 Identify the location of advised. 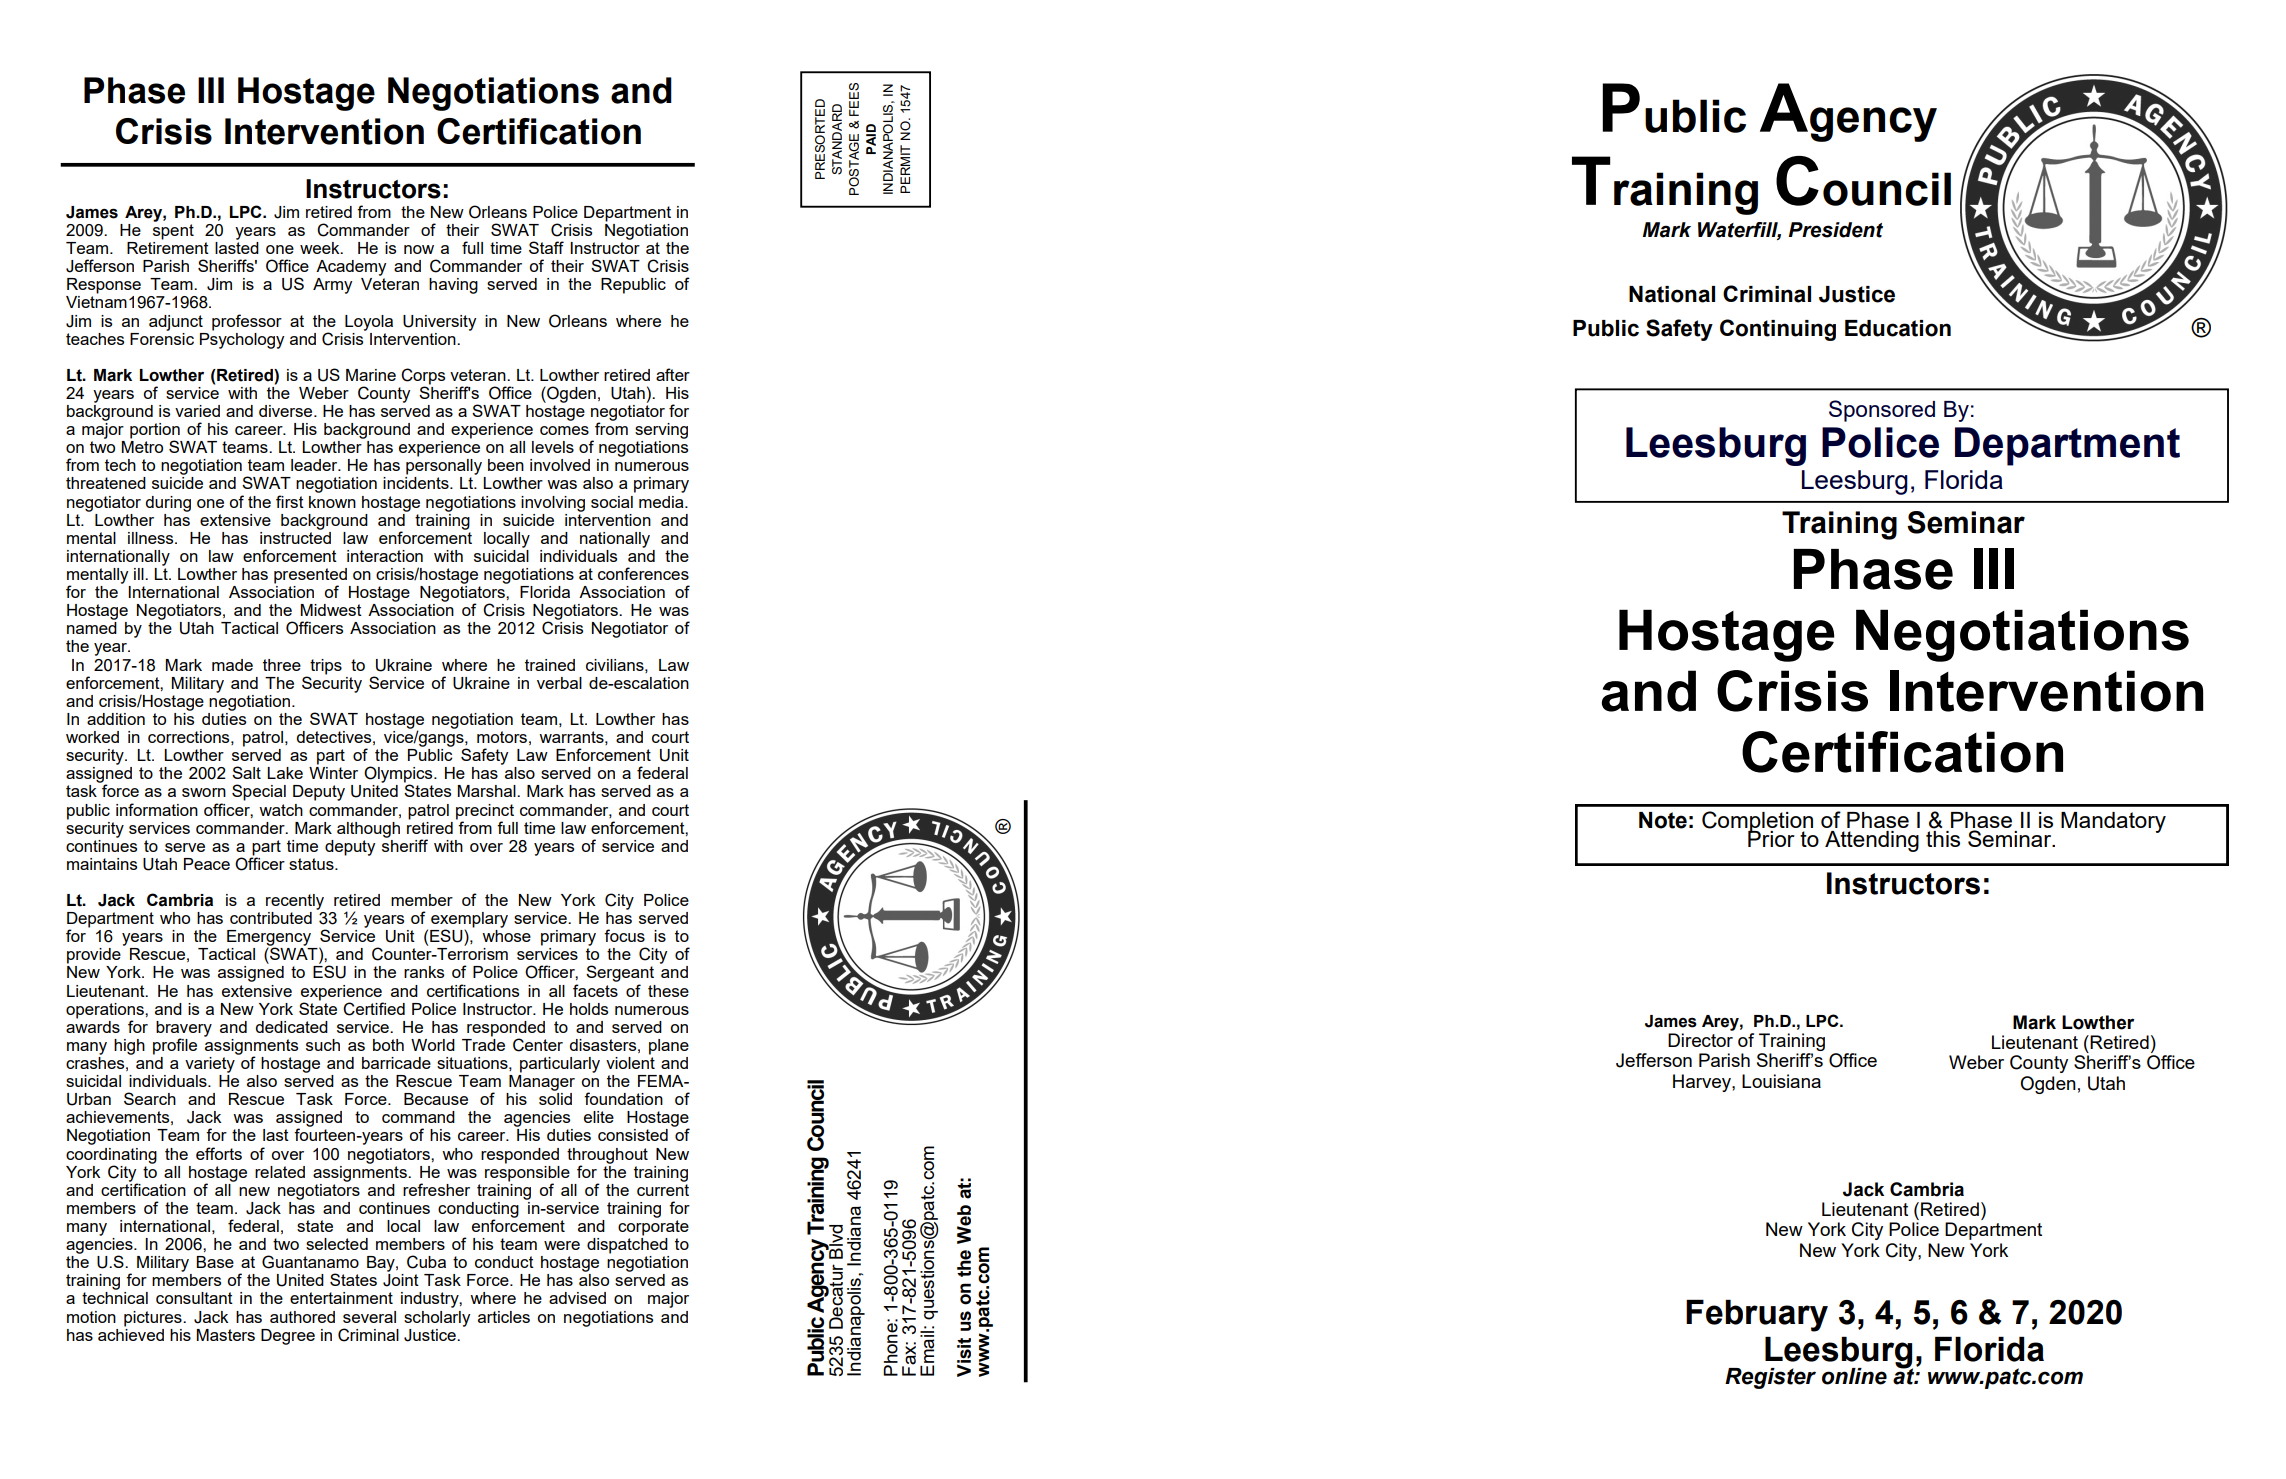
(577, 1298).
